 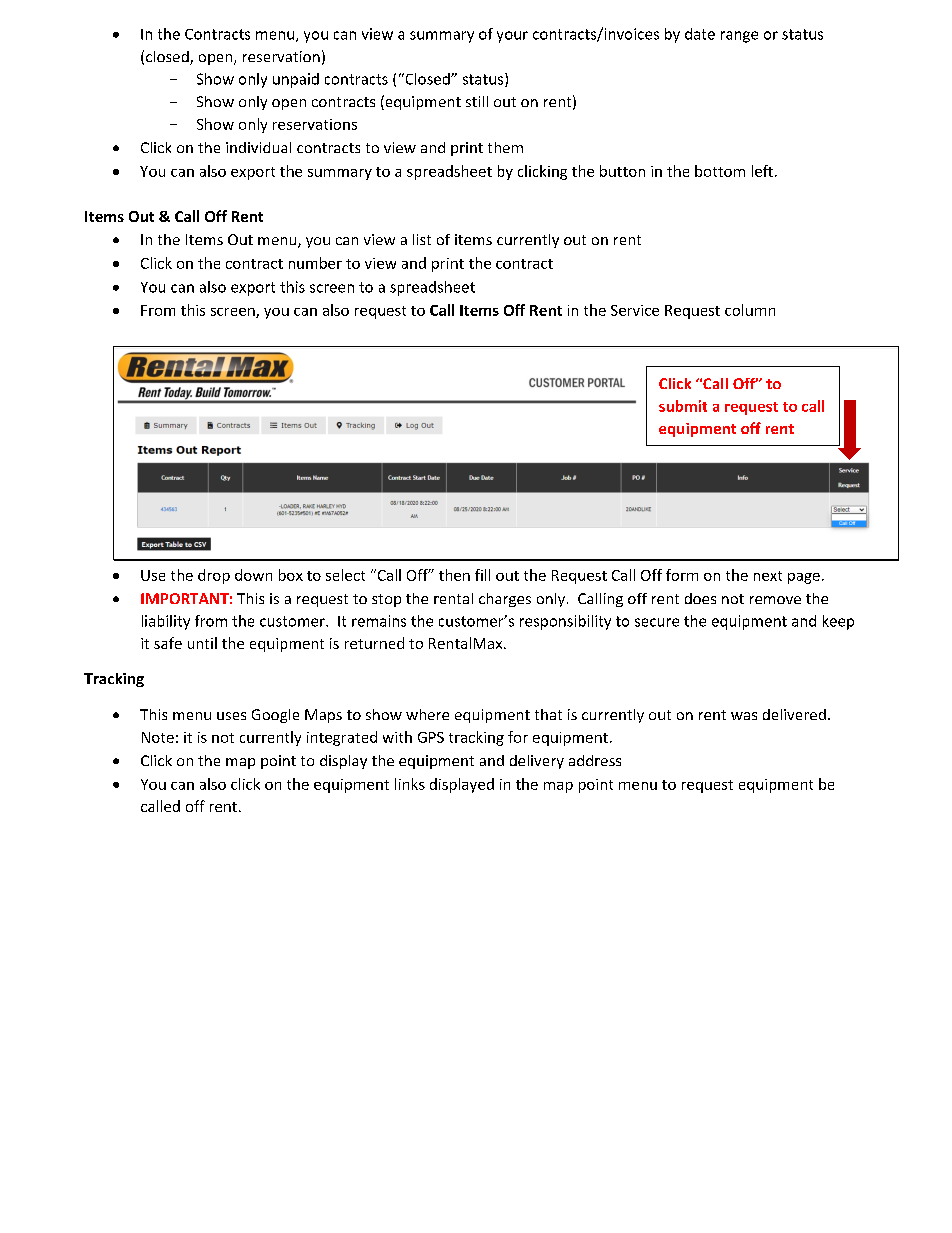 I want to click on unpaid, so click(x=296, y=80).
